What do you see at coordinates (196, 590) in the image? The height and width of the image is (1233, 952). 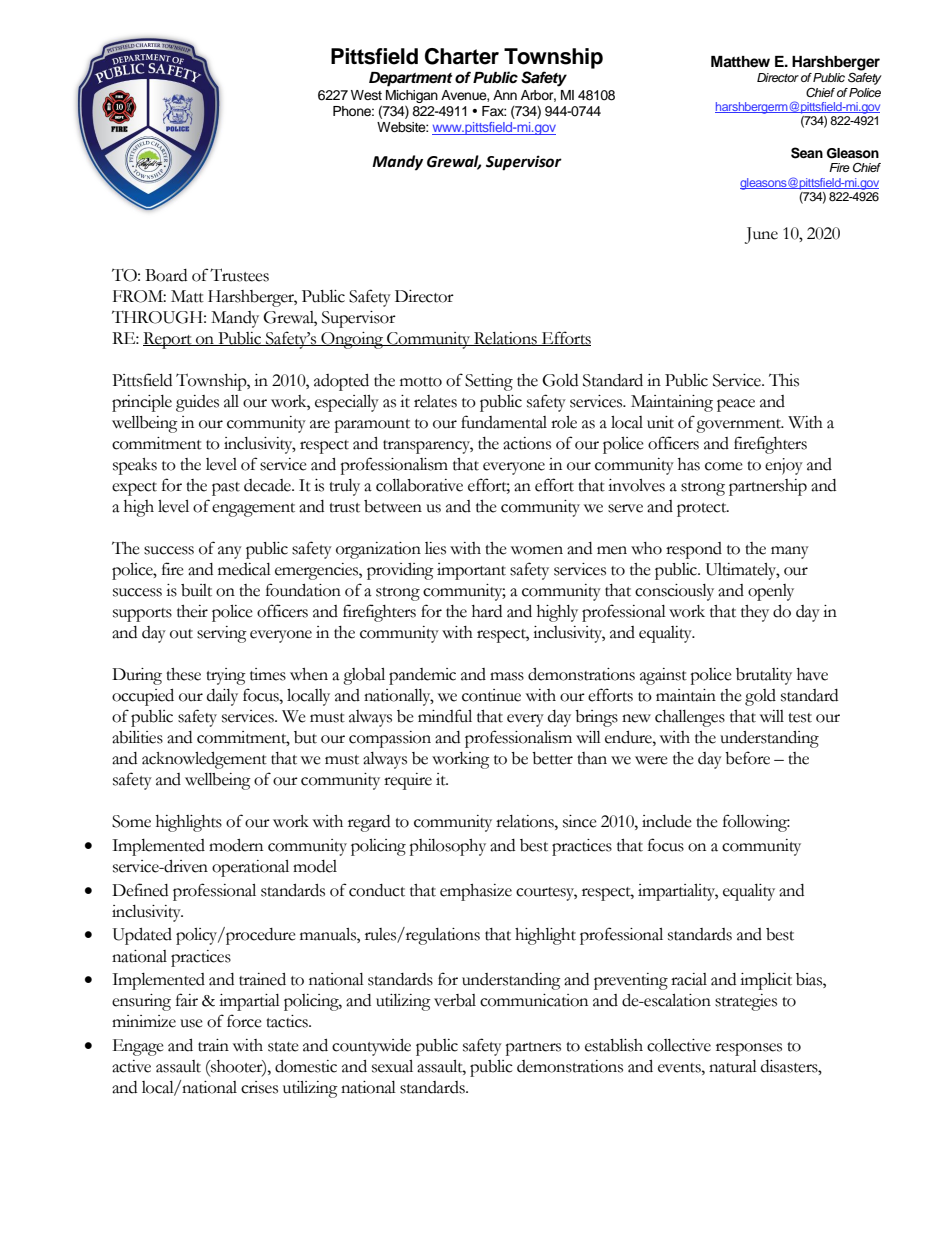 I see `built` at bounding box center [196, 590].
